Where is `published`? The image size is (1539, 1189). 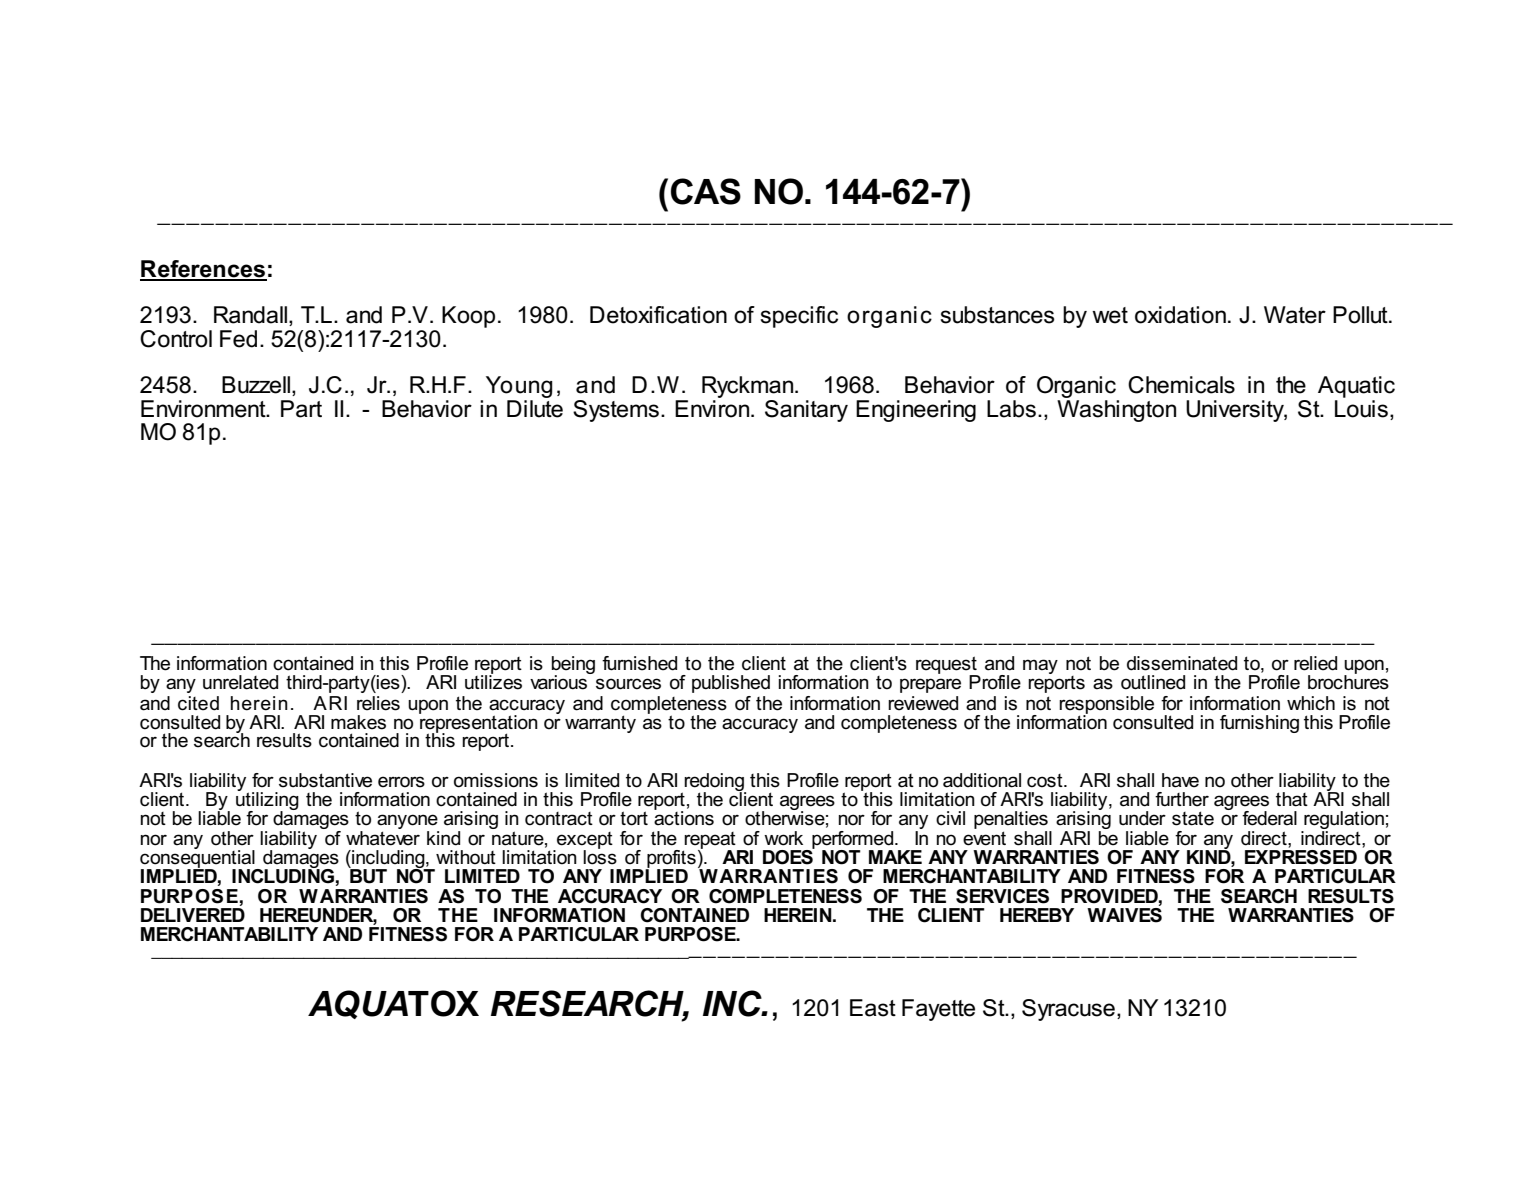 published is located at coordinates (731, 684).
